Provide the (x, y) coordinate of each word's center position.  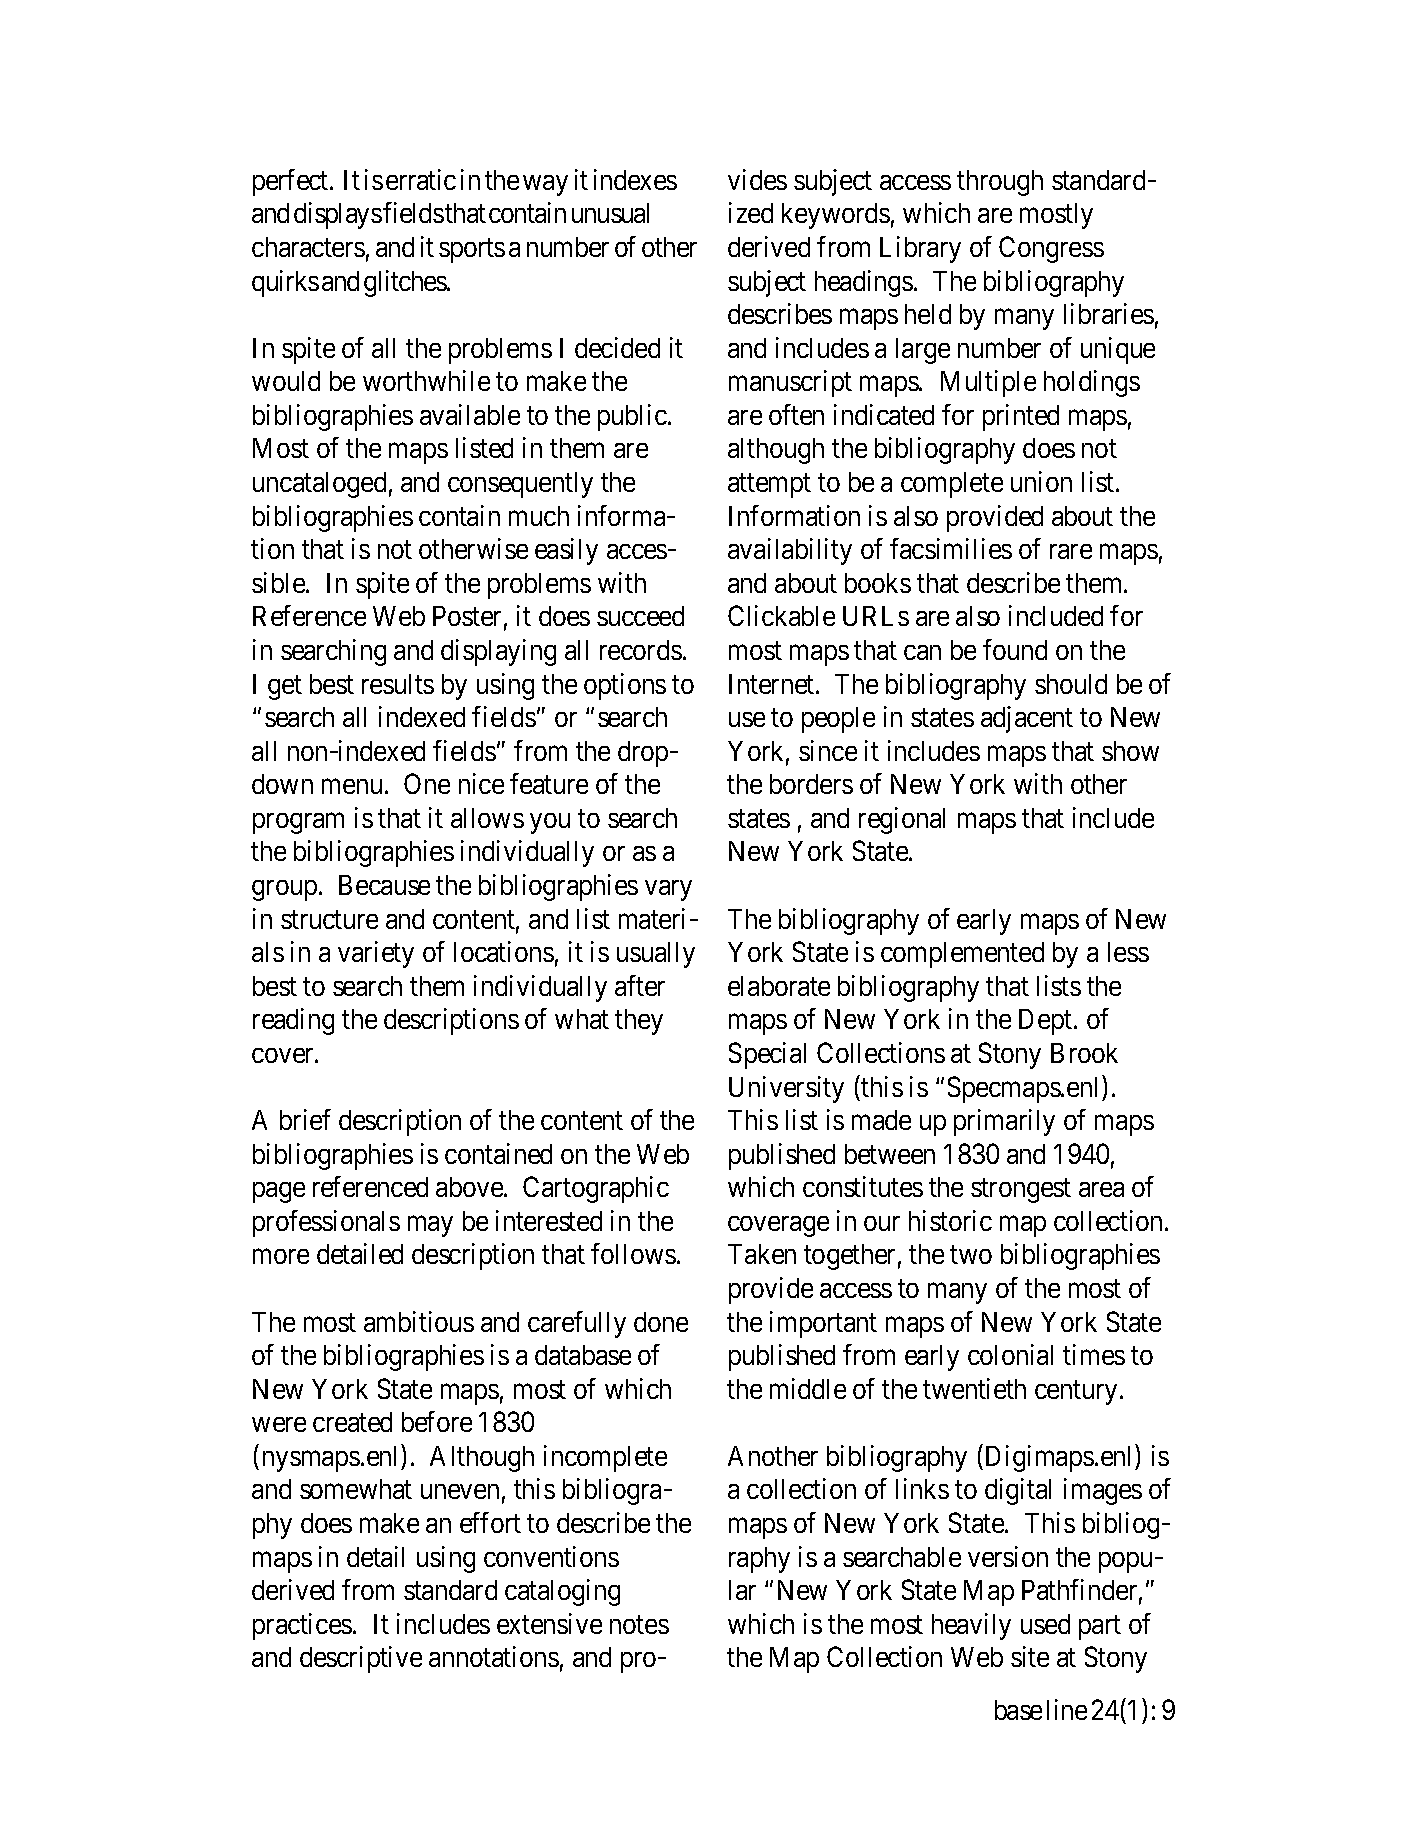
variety (376, 954)
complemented (962, 955)
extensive (549, 1623)
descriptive (361, 1659)
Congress (1051, 249)
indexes (635, 179)
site (1030, 1656)
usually (656, 955)
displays (338, 215)
